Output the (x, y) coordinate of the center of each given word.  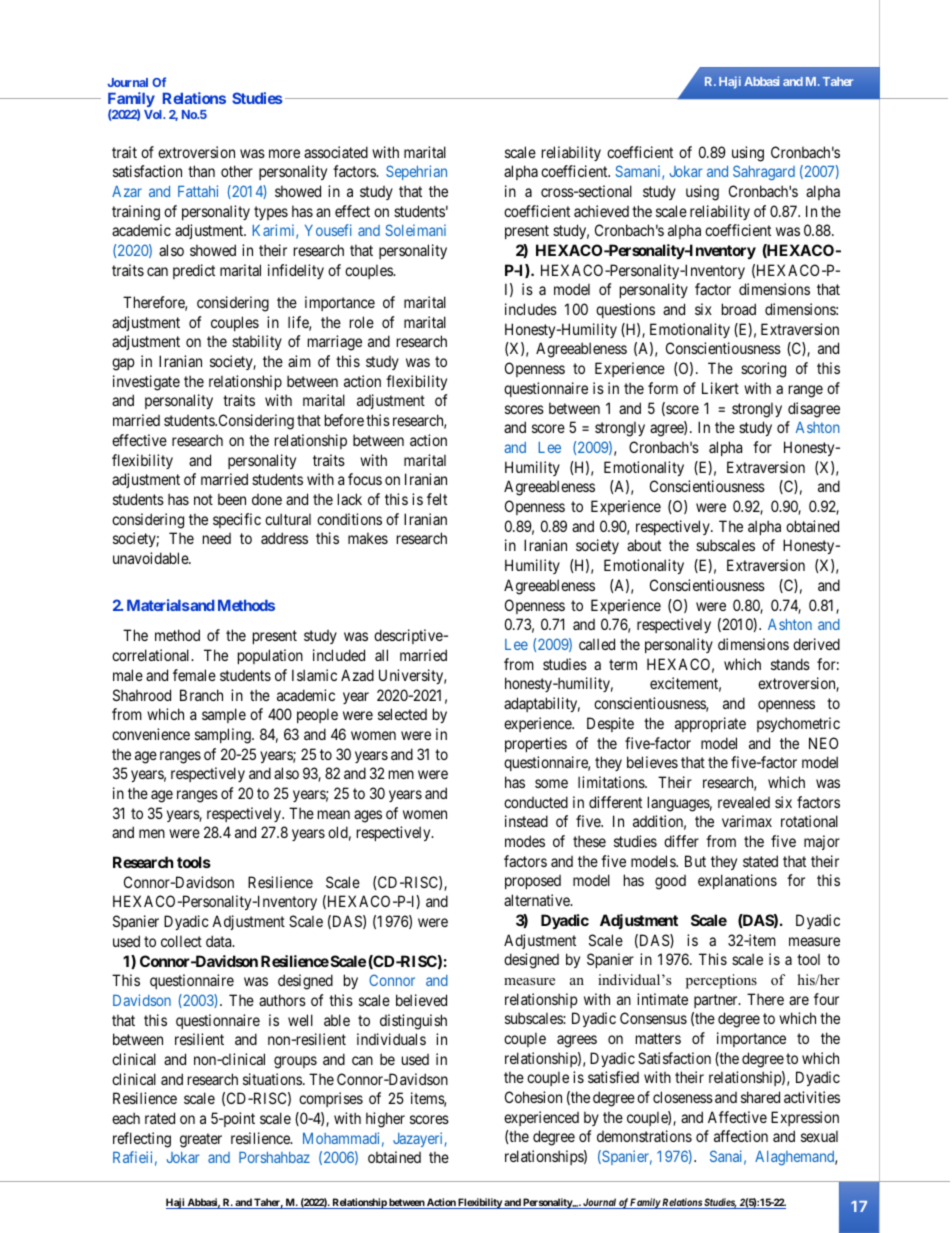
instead (526, 821)
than (201, 171)
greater (201, 1140)
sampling (224, 736)
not (203, 499)
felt (437, 499)
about (644, 545)
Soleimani (415, 230)
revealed (744, 802)
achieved (601, 211)
